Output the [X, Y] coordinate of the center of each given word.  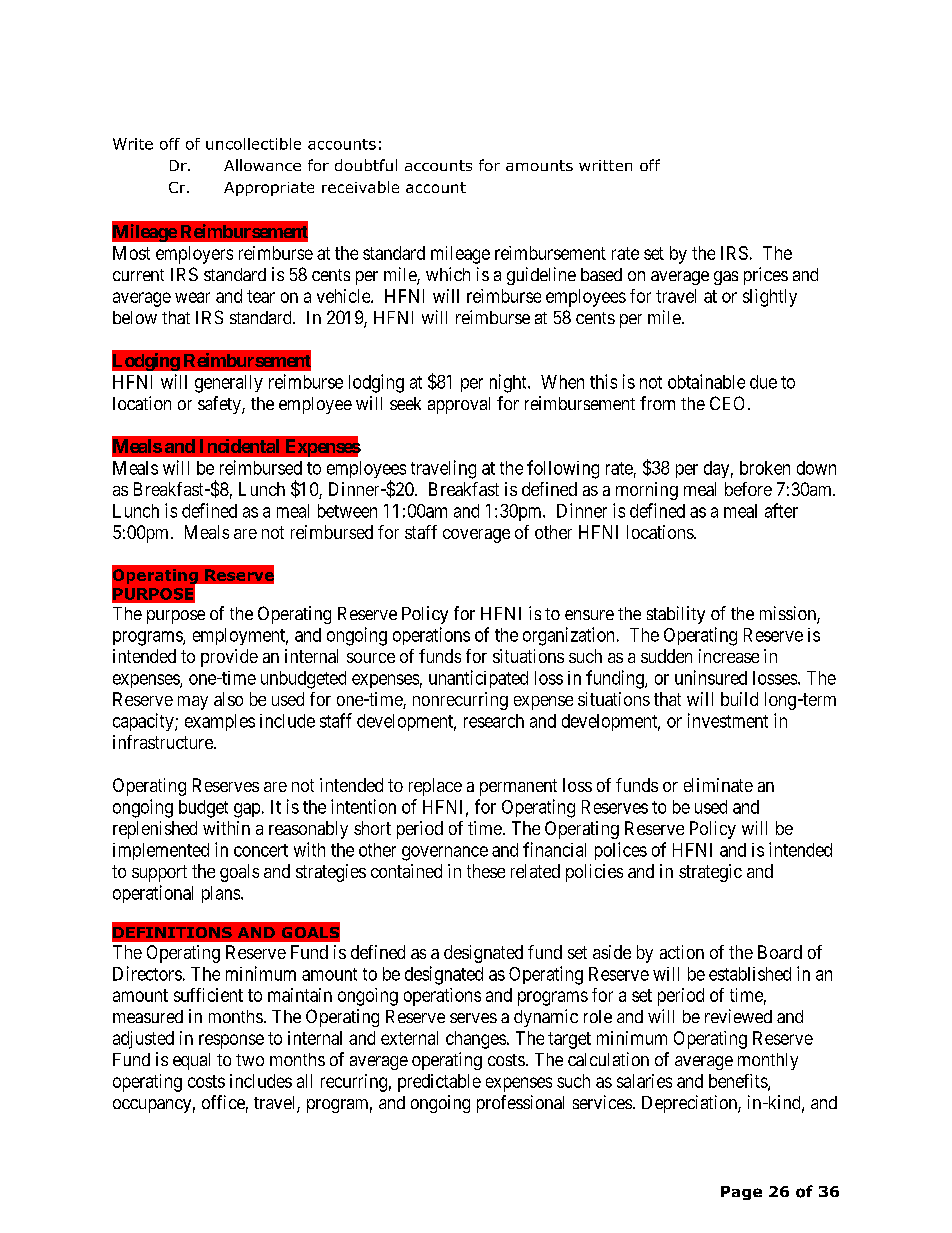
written [605, 165]
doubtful [366, 165]
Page [741, 1193]
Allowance [262, 165]
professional [520, 1104]
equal [191, 1061]
